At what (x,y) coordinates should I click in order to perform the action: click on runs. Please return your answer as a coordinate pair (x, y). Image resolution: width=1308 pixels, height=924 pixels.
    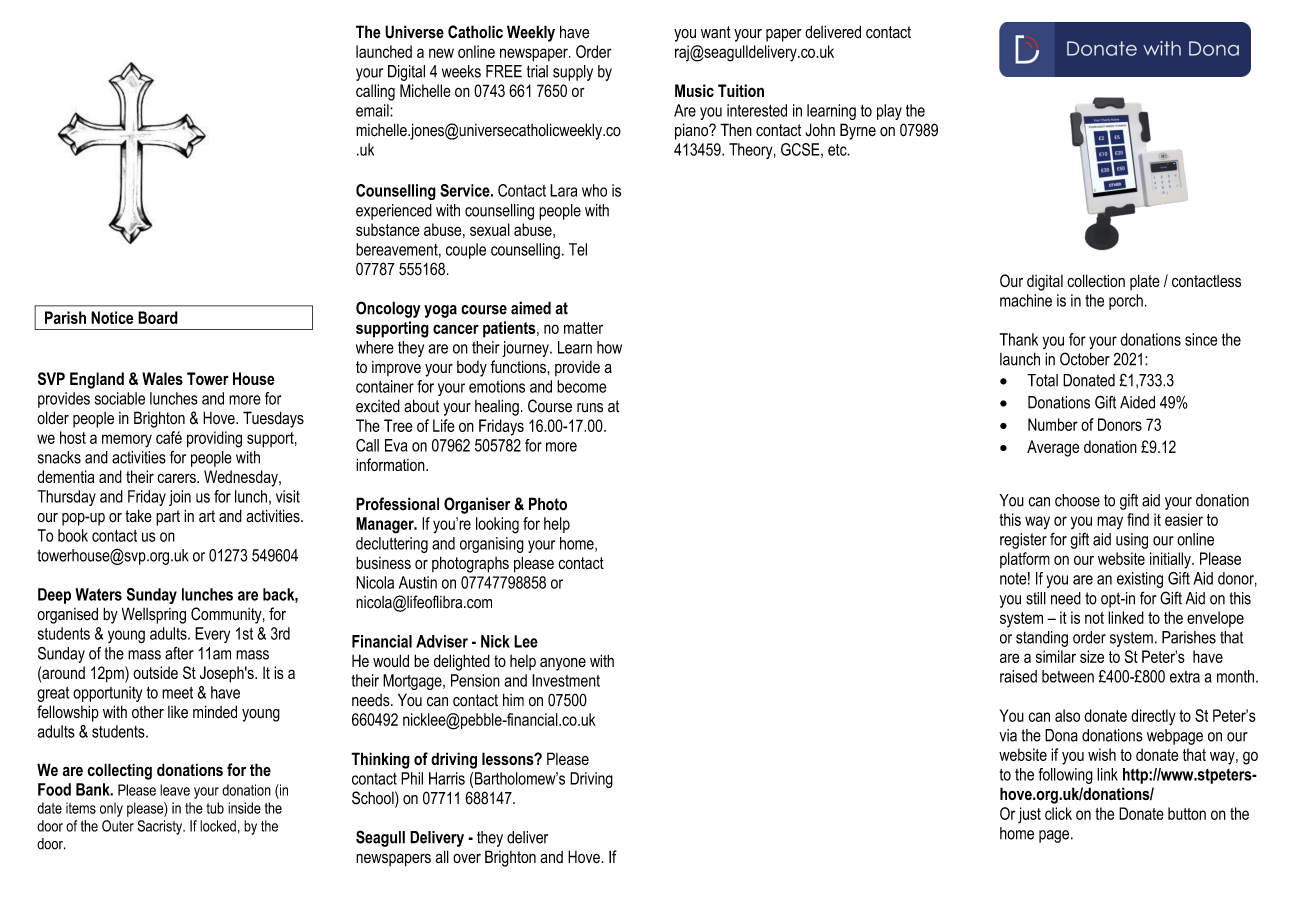
    Looking at the image, I should click on (590, 408).
